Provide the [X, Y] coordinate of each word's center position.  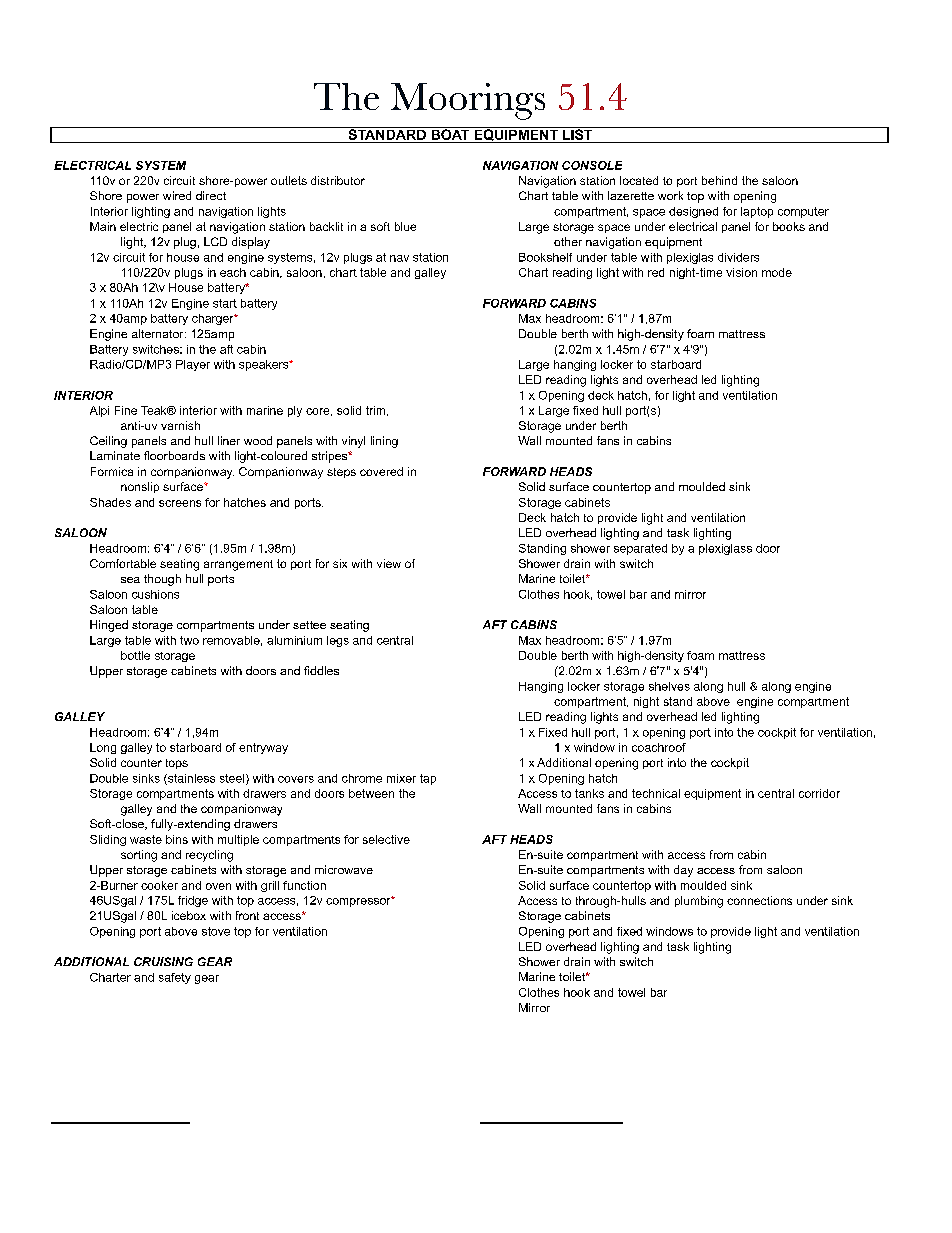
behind [719, 180]
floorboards [174, 455]
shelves [669, 686]
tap [428, 779]
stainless [190, 779]
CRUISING [163, 961]
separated [640, 549]
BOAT [450, 133]
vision [741, 272]
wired [177, 195]
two [189, 640]
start [225, 303]
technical [656, 793]
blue [405, 226]
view [389, 563]
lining [384, 442]
